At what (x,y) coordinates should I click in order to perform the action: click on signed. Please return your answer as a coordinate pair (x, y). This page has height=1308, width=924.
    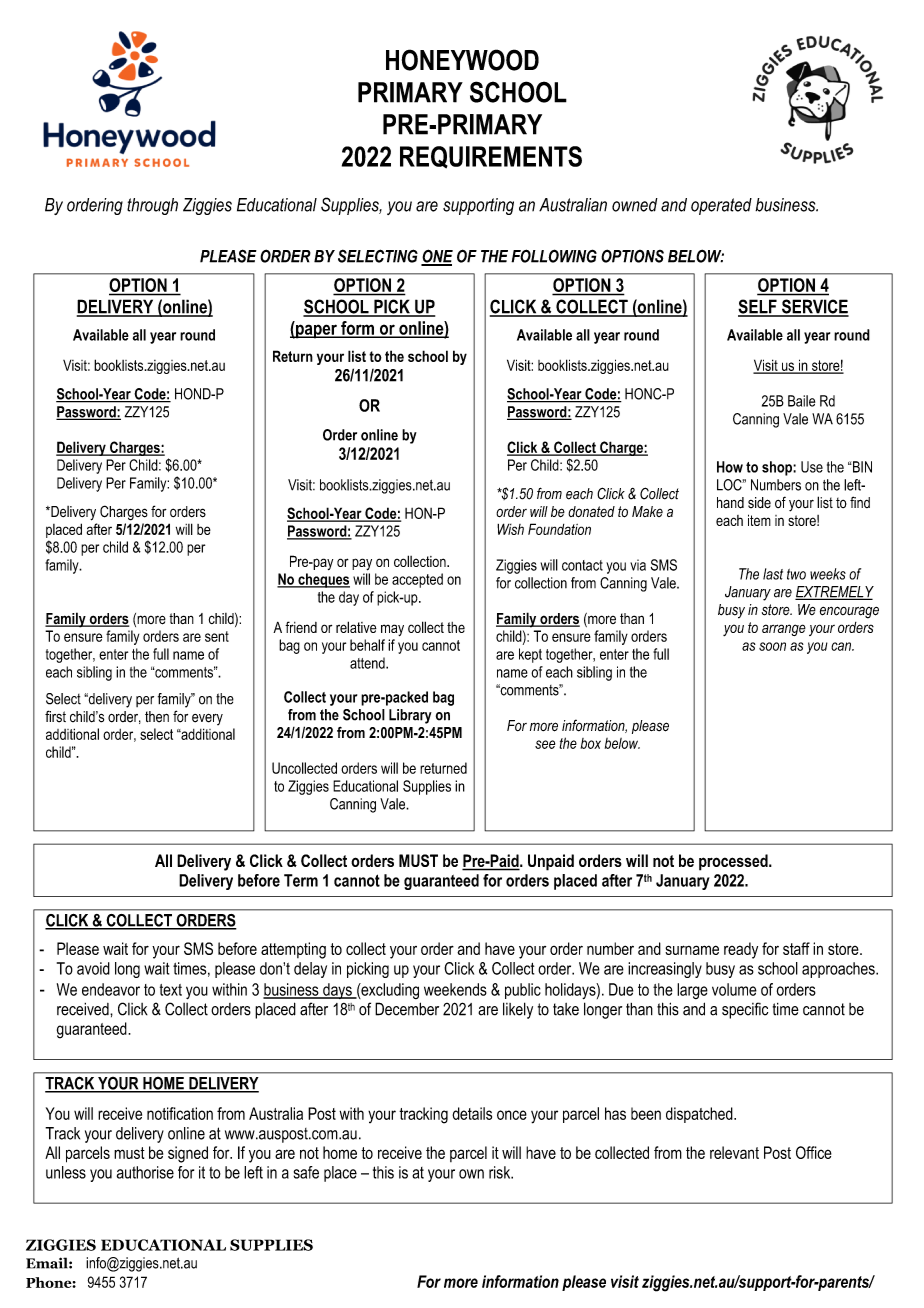
    Looking at the image, I should click on (188, 1154).
